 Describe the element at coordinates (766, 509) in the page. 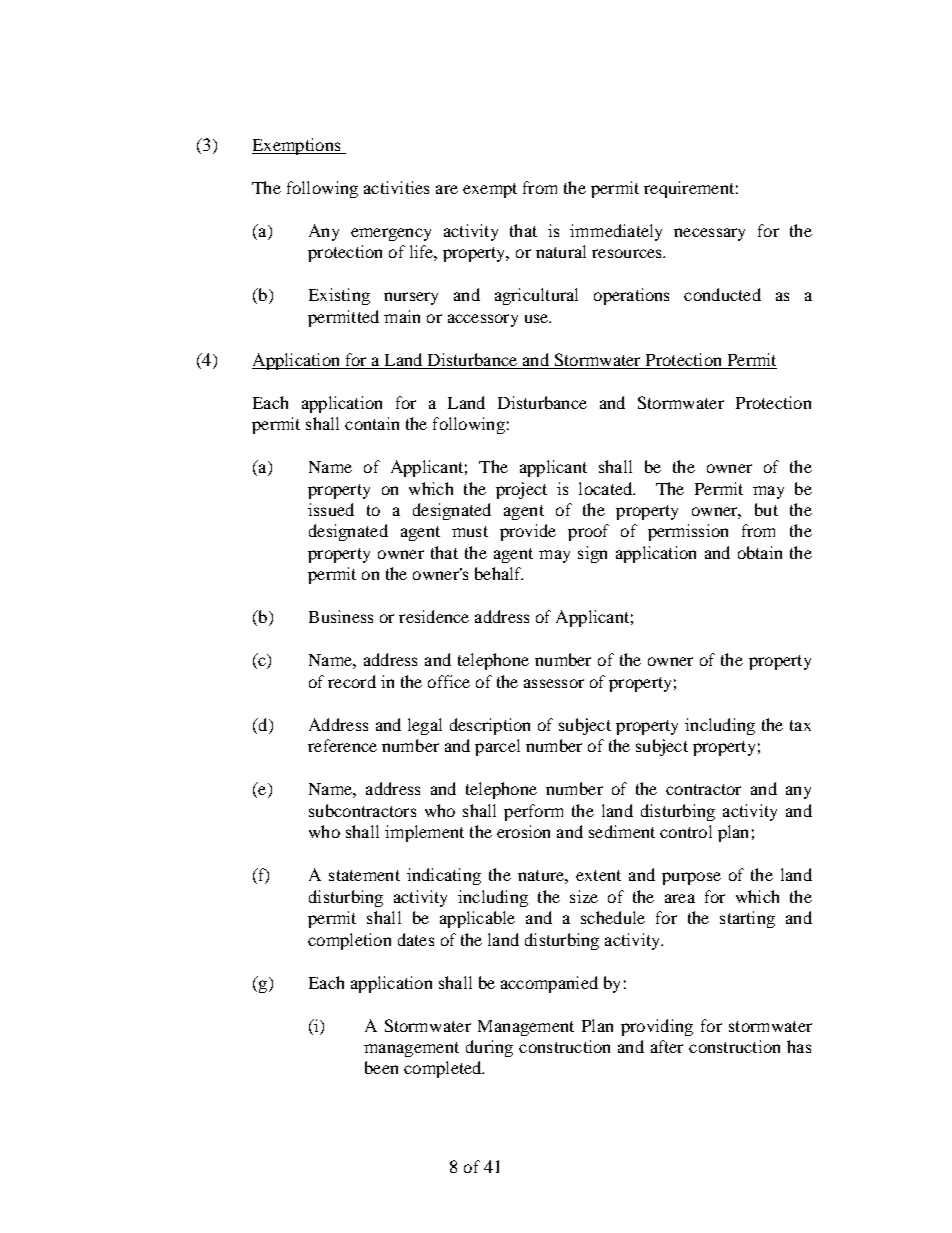

I see `but` at that location.
